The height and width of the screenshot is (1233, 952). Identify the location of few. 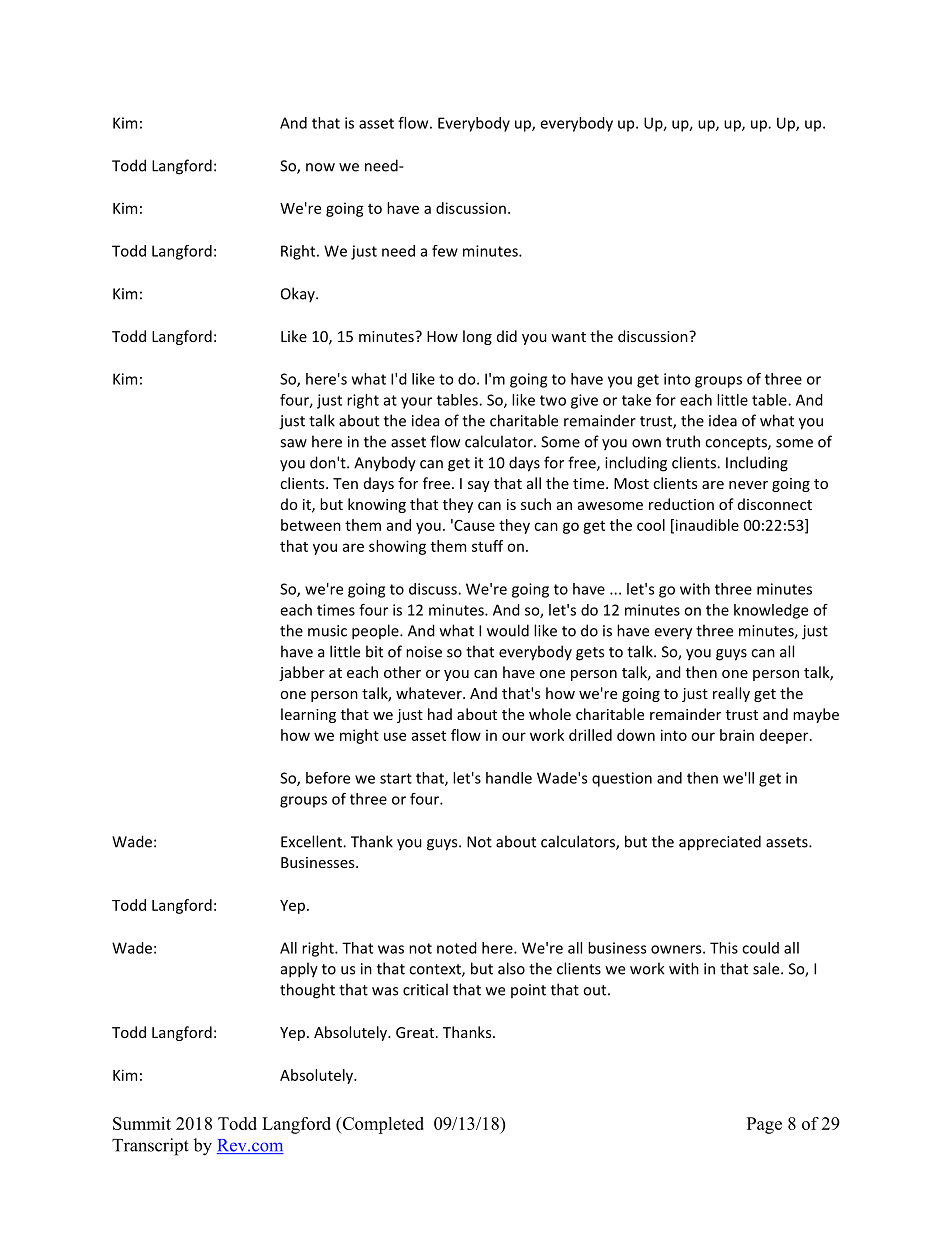
(445, 251).
